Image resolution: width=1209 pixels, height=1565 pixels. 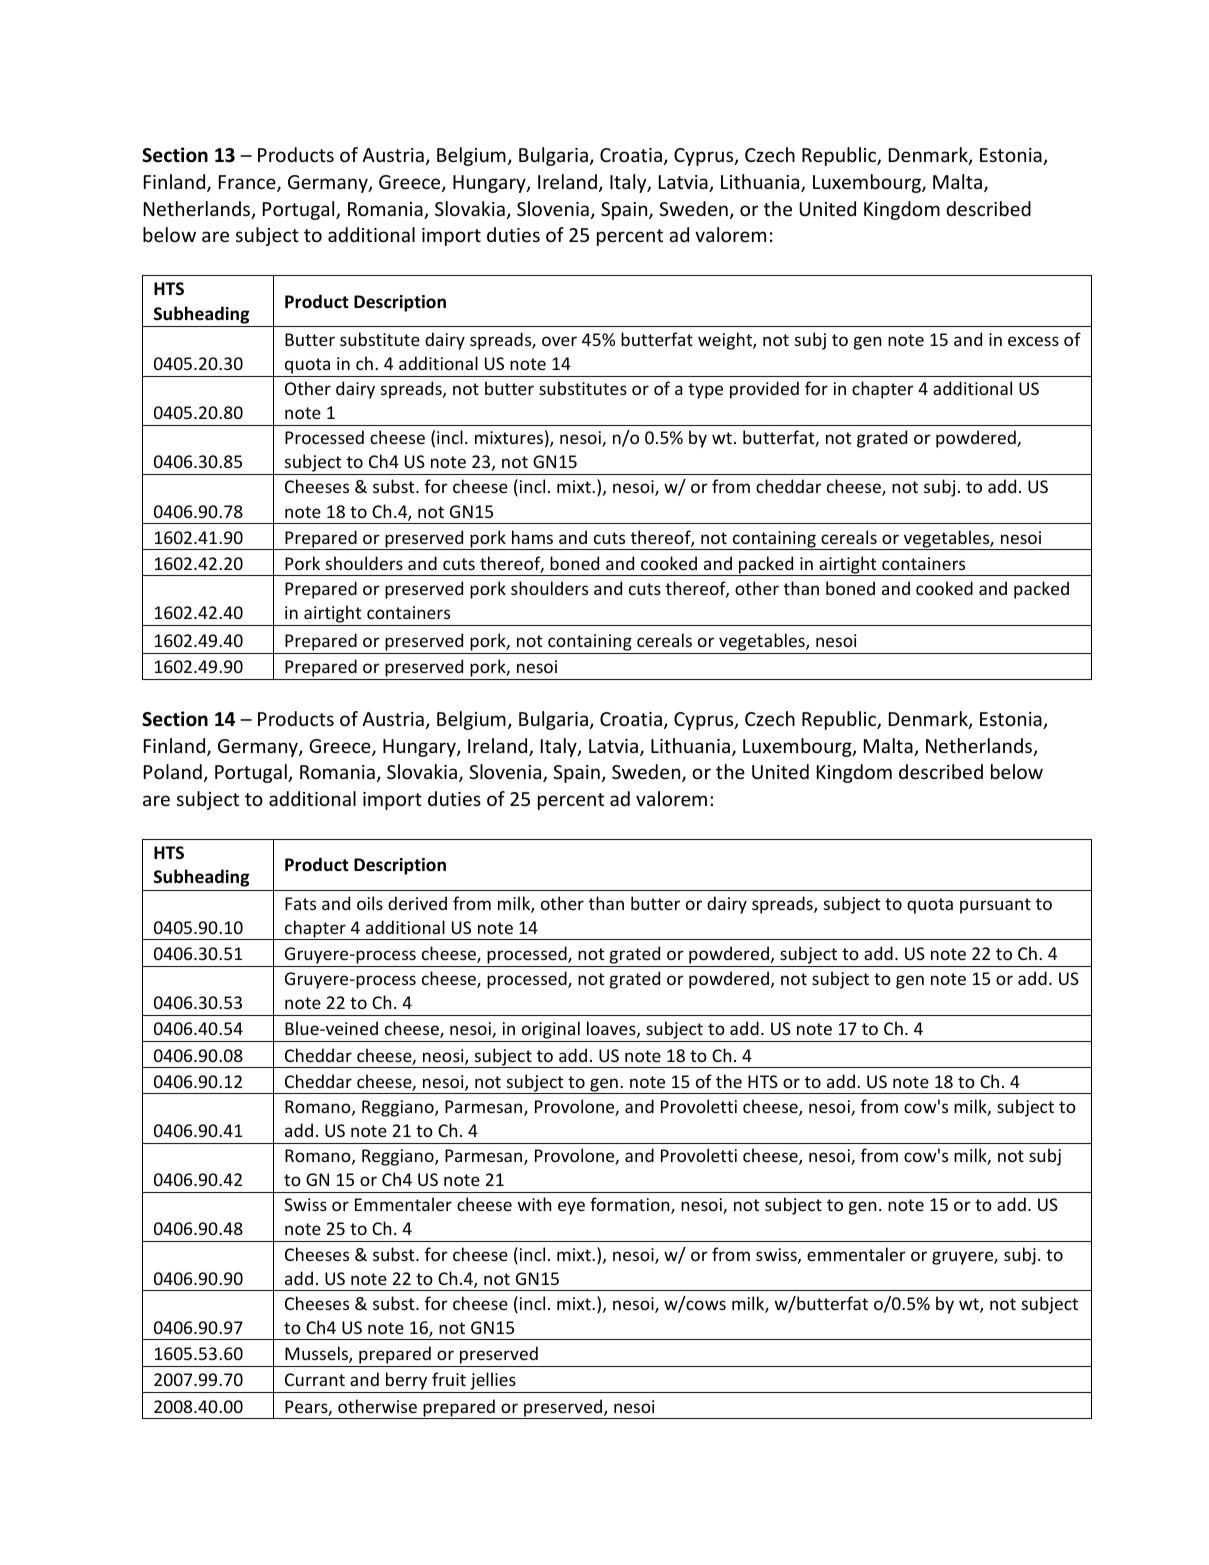 What do you see at coordinates (705, 391) in the page?
I see `type` at bounding box center [705, 391].
